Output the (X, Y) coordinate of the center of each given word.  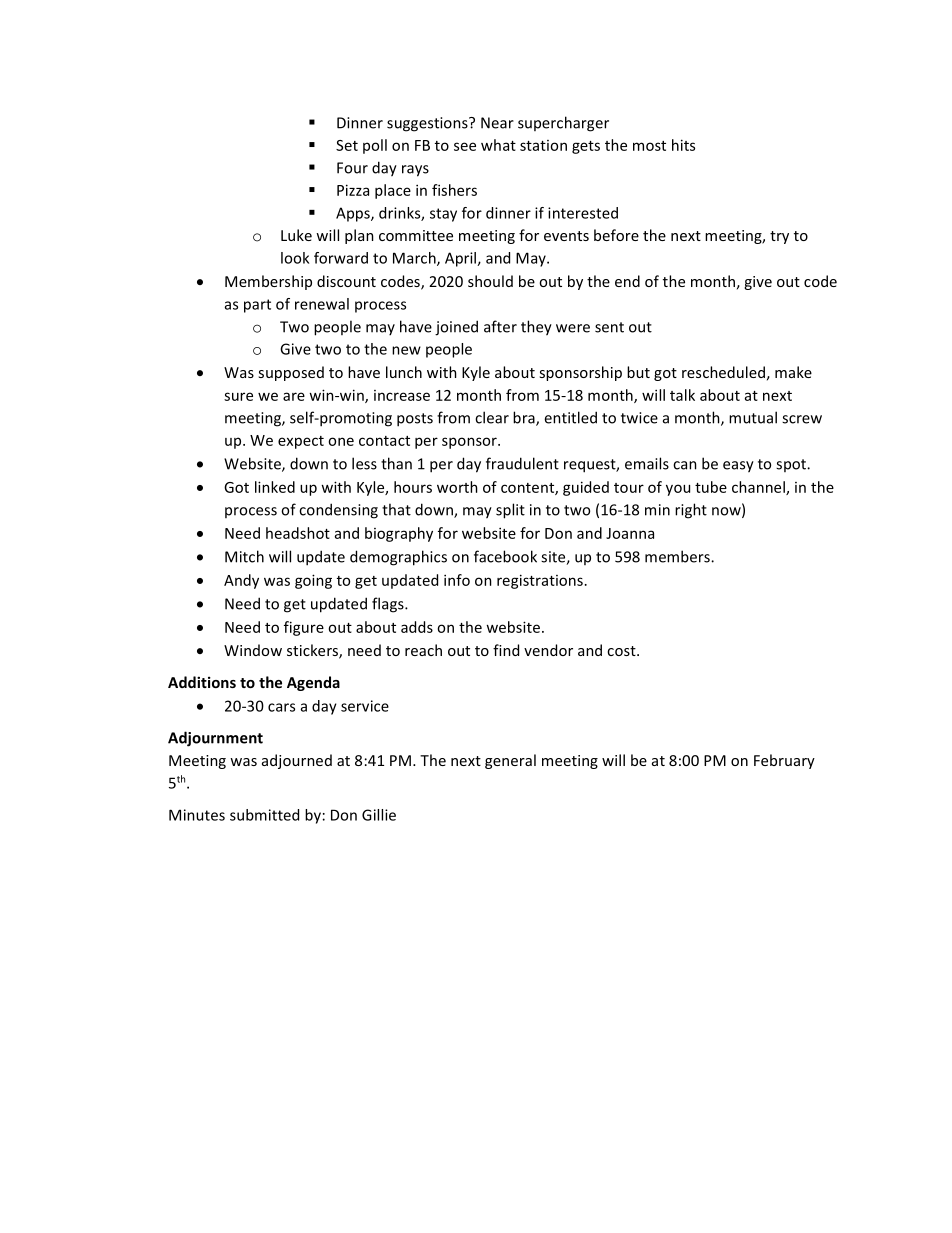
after (500, 326)
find (506, 650)
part (257, 306)
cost (622, 651)
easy (738, 467)
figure (304, 628)
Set (347, 145)
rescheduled (723, 372)
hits (683, 145)
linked (275, 487)
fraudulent (522, 463)
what (498, 145)
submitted (264, 815)
